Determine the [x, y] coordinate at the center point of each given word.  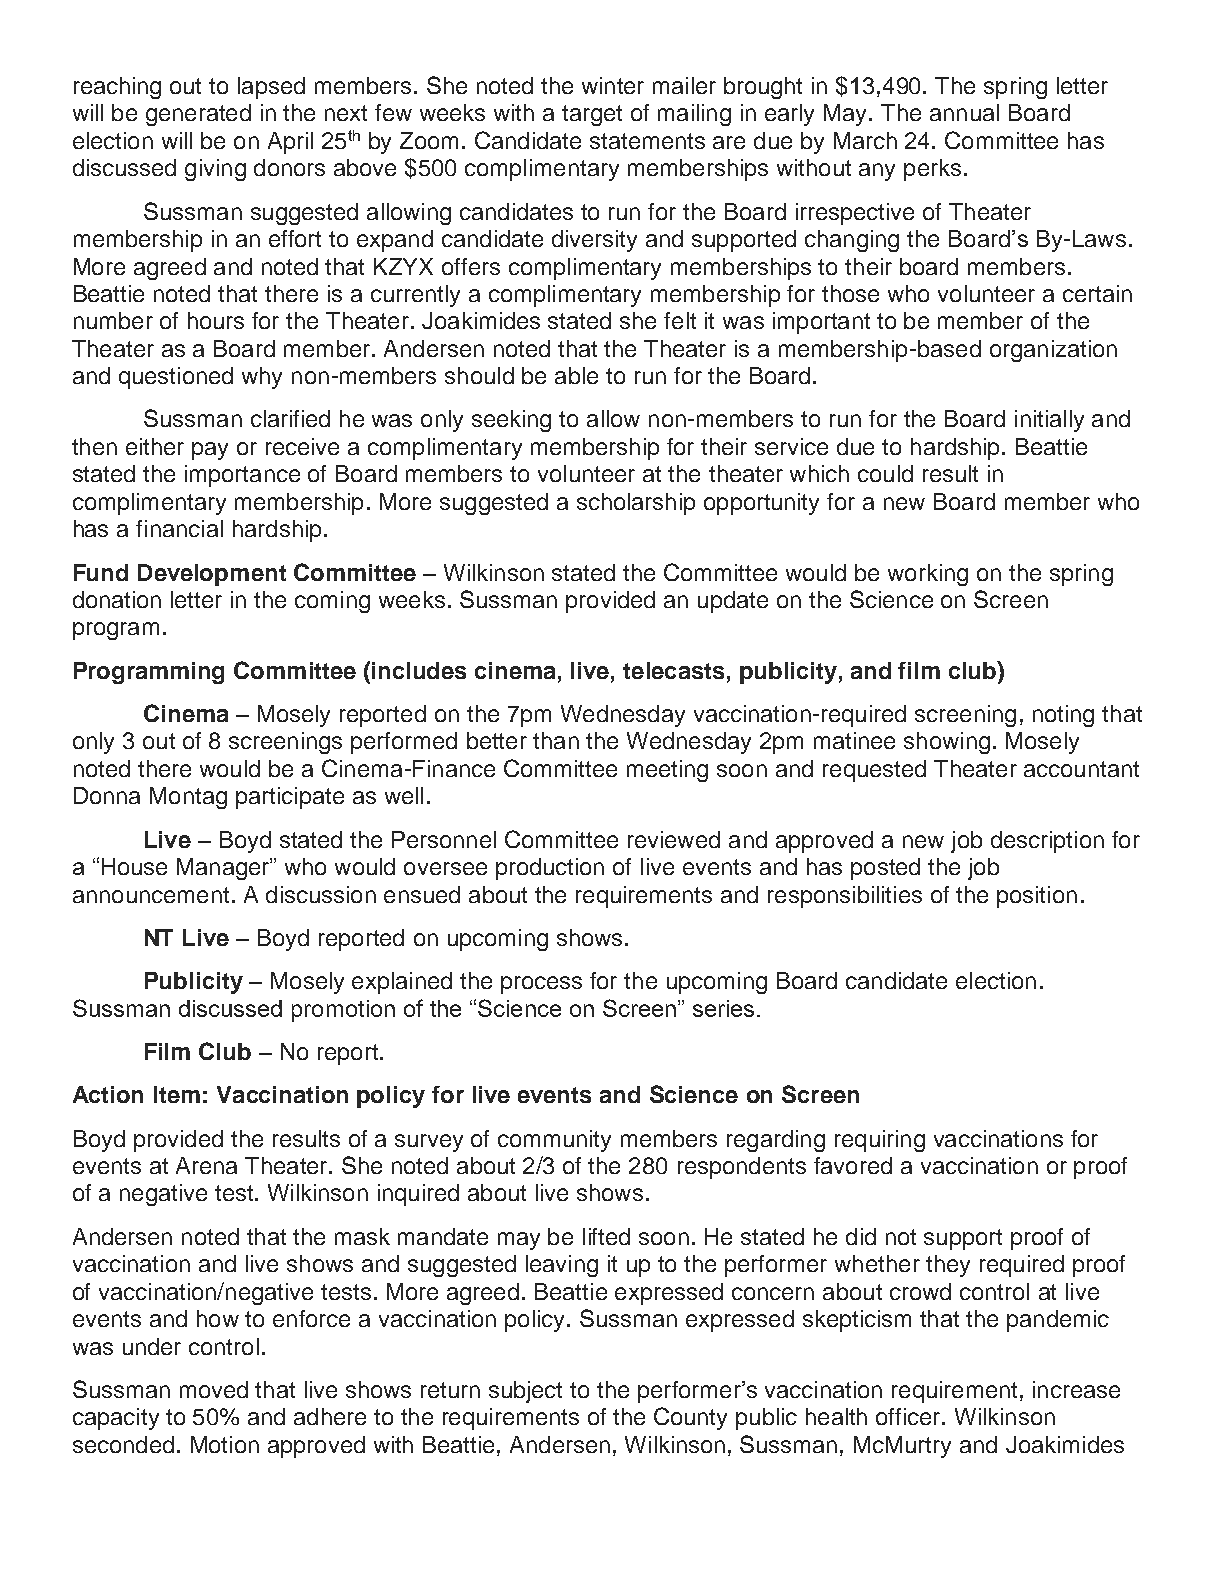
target [592, 115]
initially [1049, 421]
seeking [511, 421]
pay [210, 451]
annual [964, 112]
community [554, 1141]
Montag [188, 798]
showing [947, 743]
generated [198, 115]
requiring [880, 1141]
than [556, 740]
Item [177, 1094]
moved [214, 1389]
